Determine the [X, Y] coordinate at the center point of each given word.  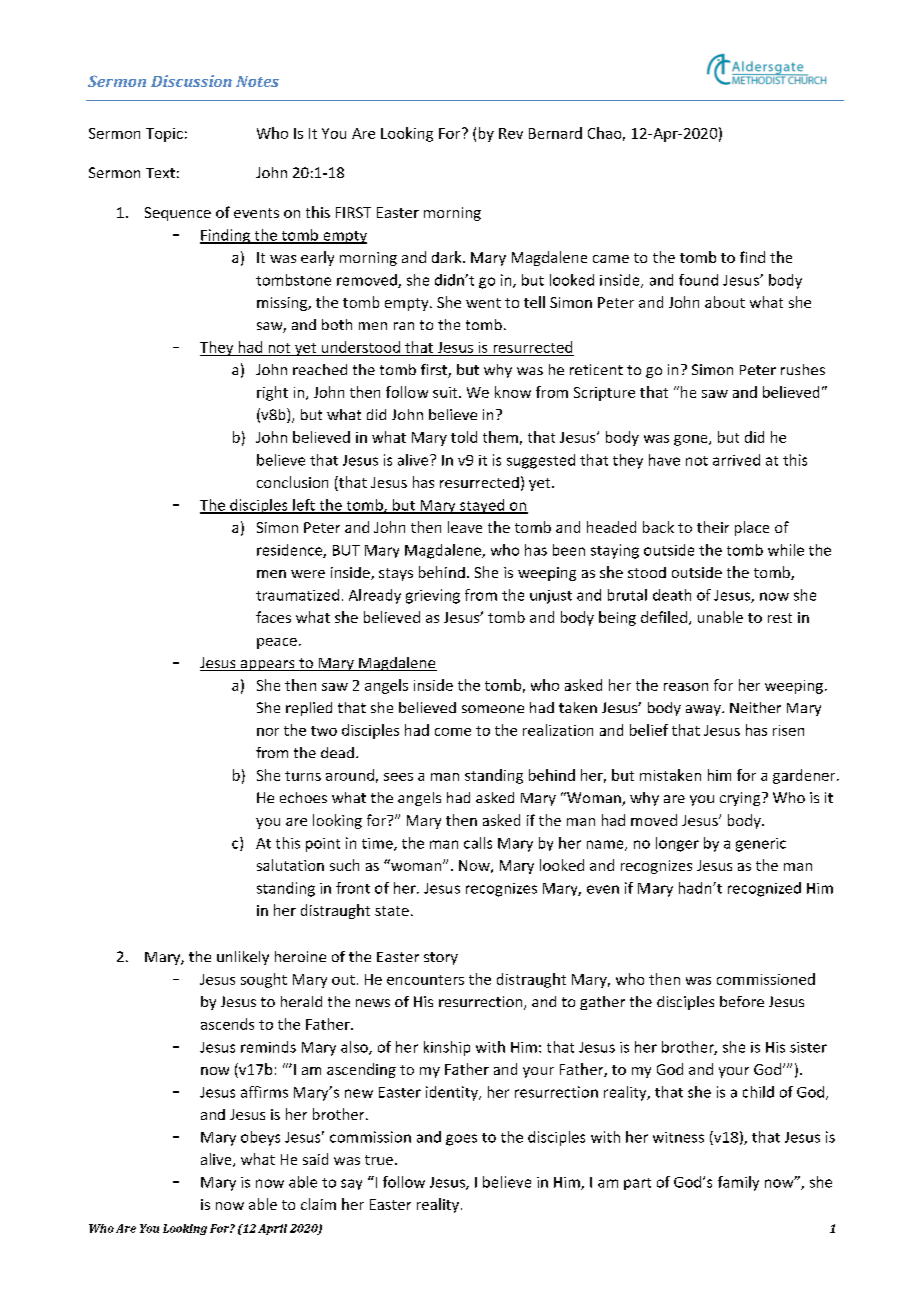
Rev [511, 133]
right [272, 393]
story [441, 958]
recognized [764, 889]
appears [267, 665]
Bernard [555, 133]
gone [692, 440]
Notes [257, 81]
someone [493, 709]
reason [686, 687]
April [272, 1229]
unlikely [243, 958]
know [513, 392]
